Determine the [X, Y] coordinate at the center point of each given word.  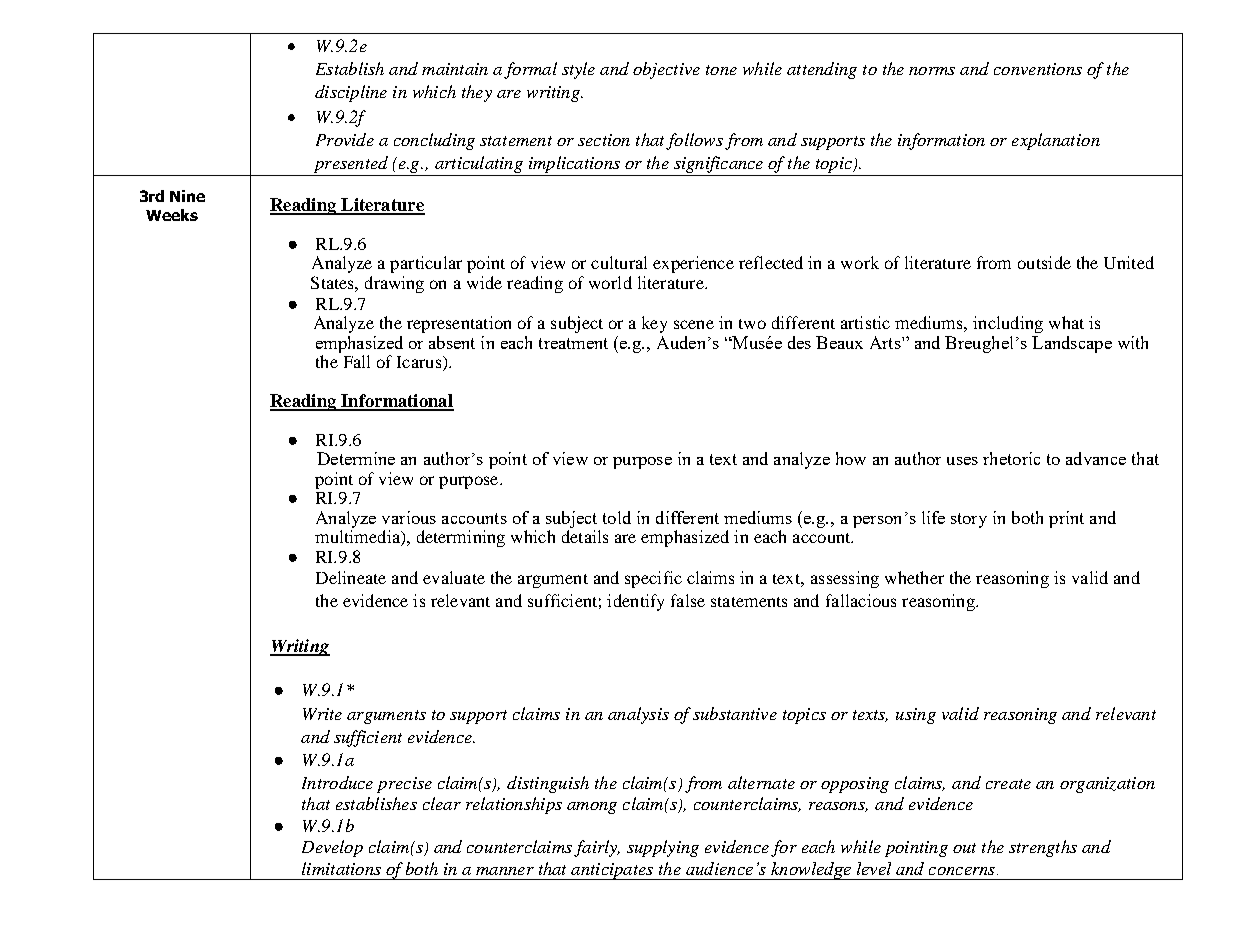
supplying [663, 848]
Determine [356, 458]
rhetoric [1011, 458]
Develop [332, 848]
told [617, 517]
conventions [1038, 69]
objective [666, 70]
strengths [1043, 848]
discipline [351, 93]
